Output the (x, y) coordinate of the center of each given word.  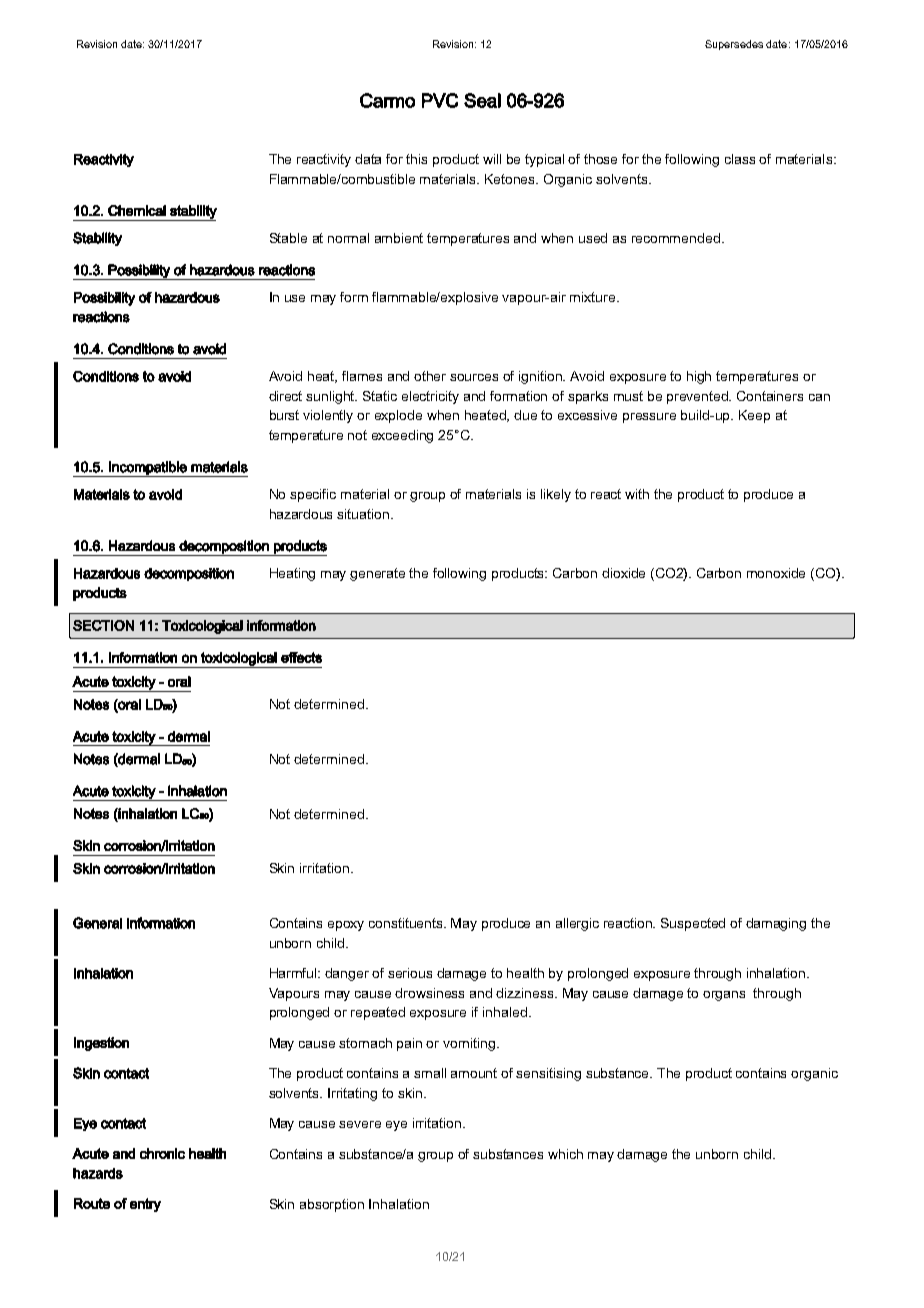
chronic (162, 1153)
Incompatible (148, 469)
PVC (440, 100)
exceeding (402, 436)
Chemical (137, 210)
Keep (754, 416)
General (97, 923)
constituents (407, 923)
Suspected (693, 924)
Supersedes (734, 45)
